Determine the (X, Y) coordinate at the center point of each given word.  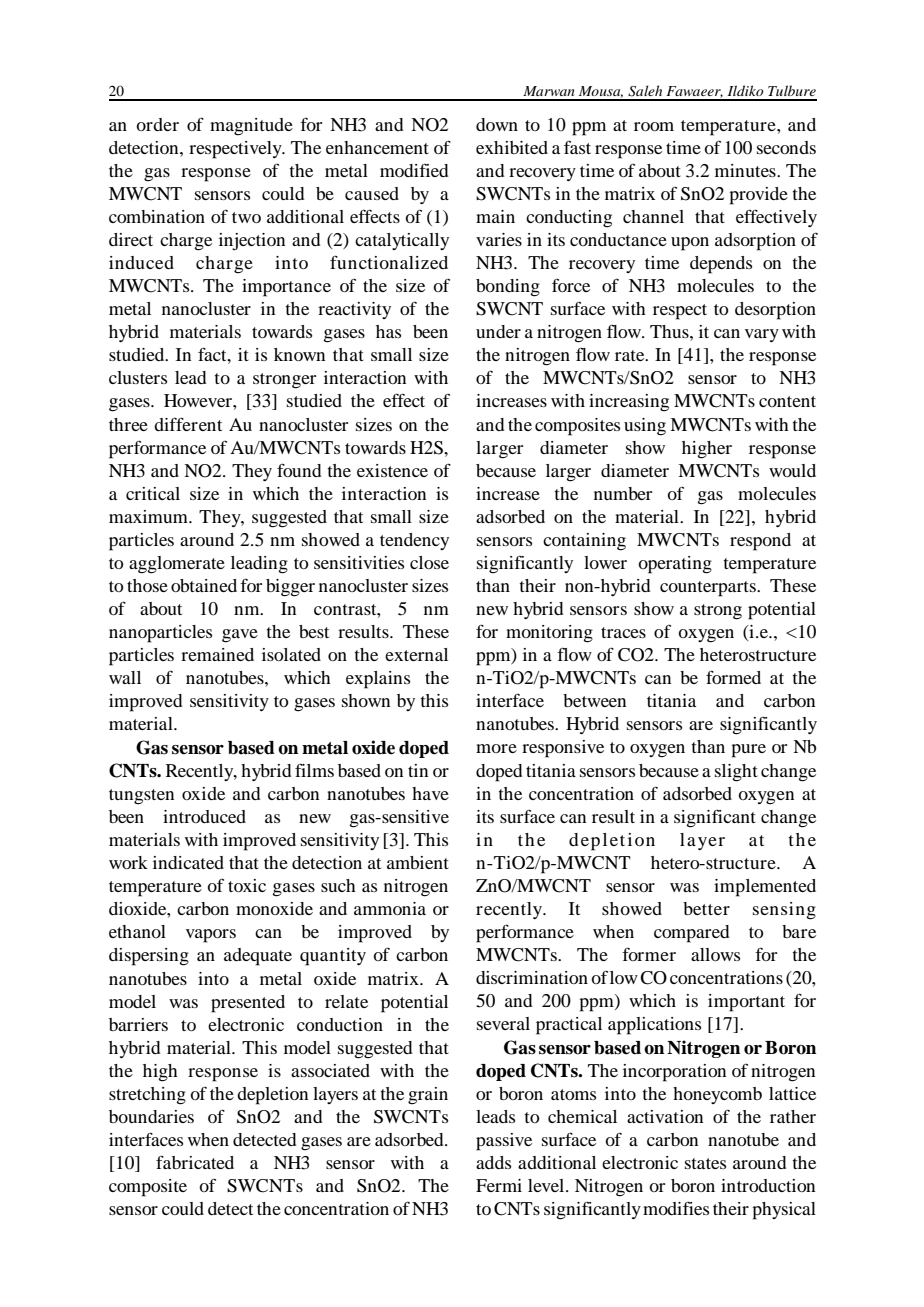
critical (153, 493)
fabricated (195, 1162)
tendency (414, 541)
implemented (765, 888)
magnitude (251, 127)
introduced (204, 816)
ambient (418, 862)
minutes (746, 170)
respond (760, 542)
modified (414, 170)
